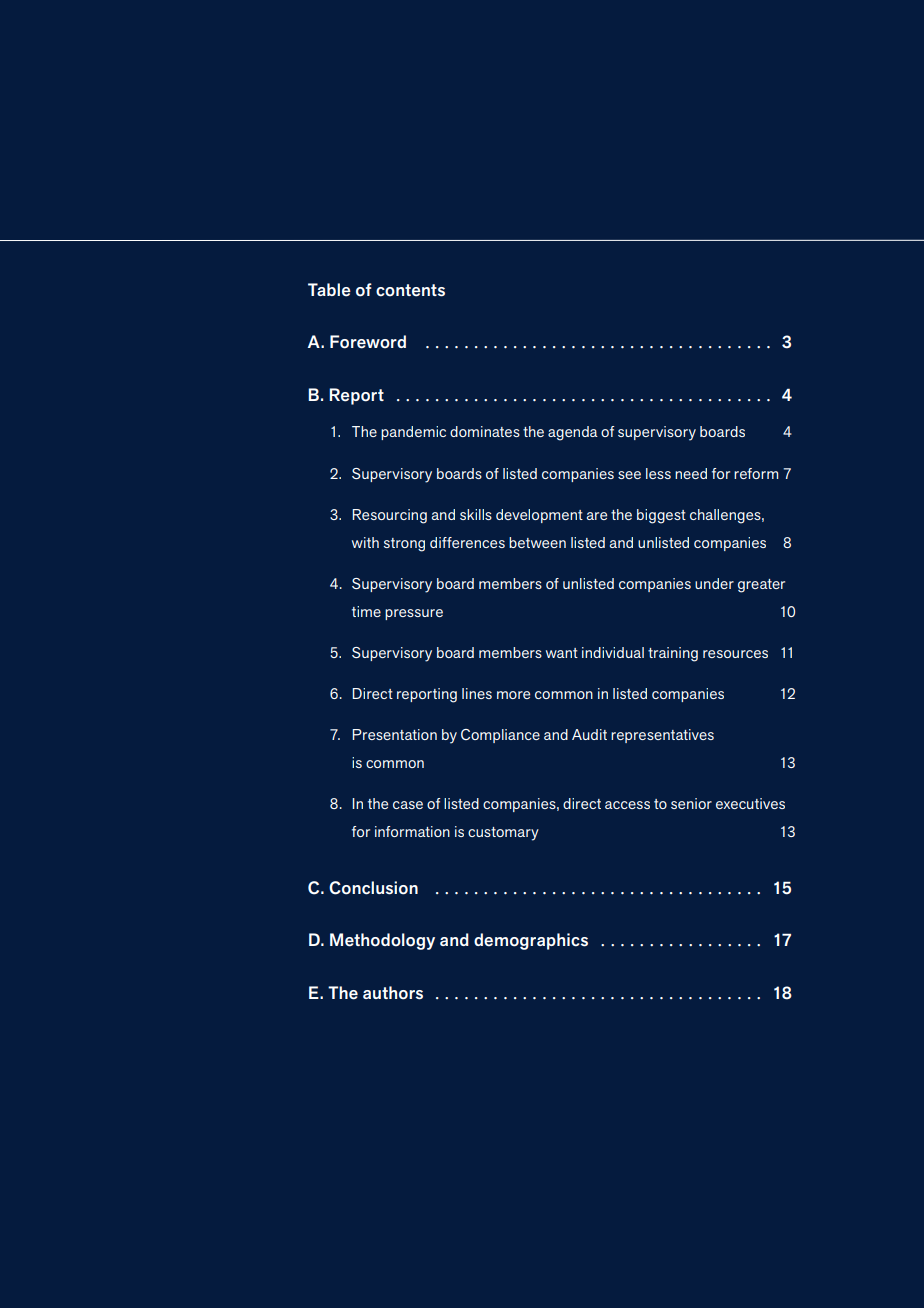 The image size is (924, 1308). Describe the element at coordinates (537, 542) in the screenshot. I see `between` at that location.
